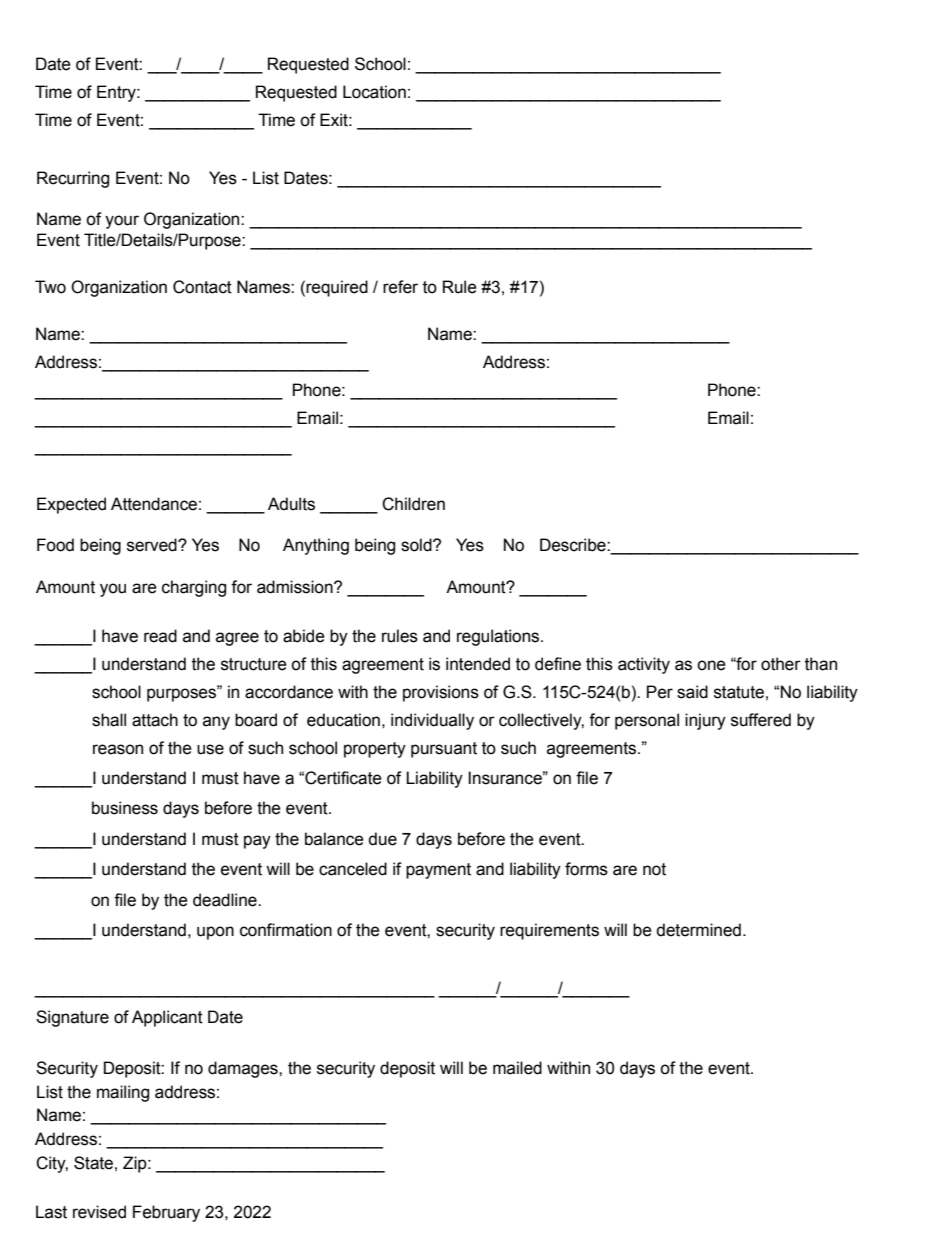 This page has width=952, height=1233. Describe the element at coordinates (202, 287) in the page. I see `Contact` at that location.
